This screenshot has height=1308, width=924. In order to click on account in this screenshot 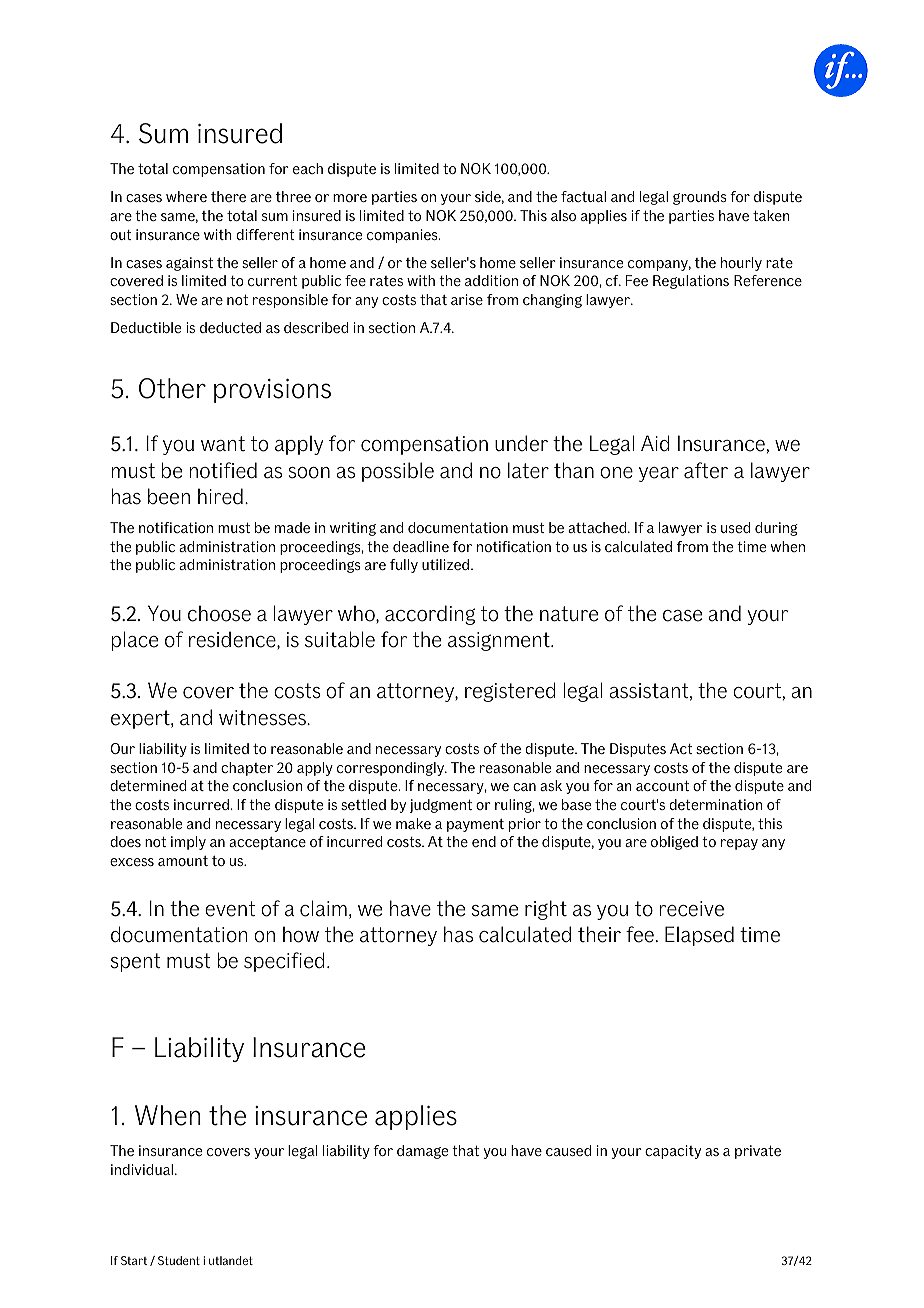, I will do `click(662, 785)`.
